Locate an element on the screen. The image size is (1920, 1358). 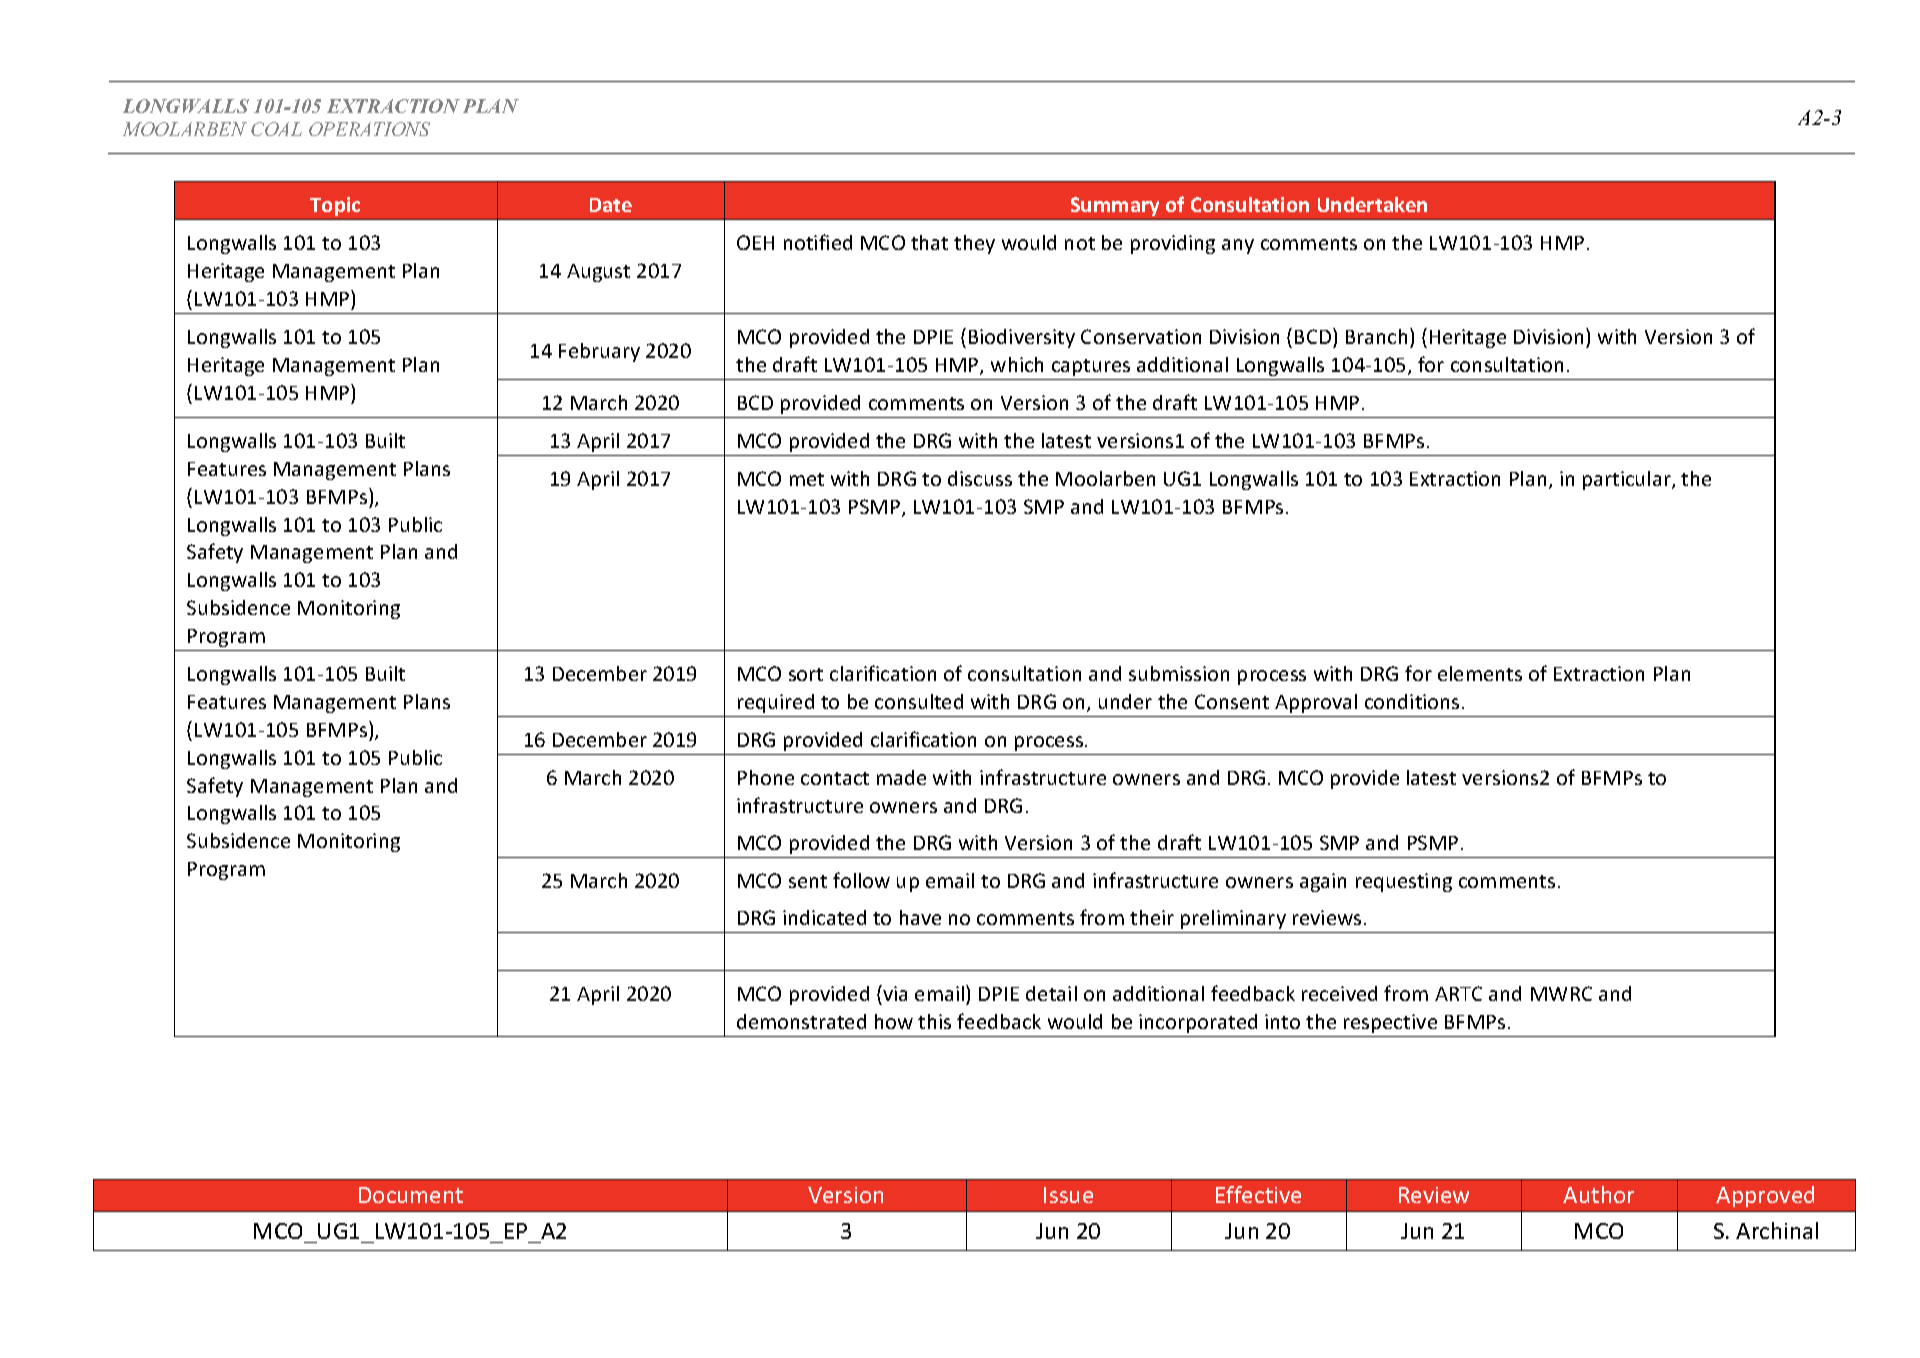
required is located at coordinates (776, 703).
